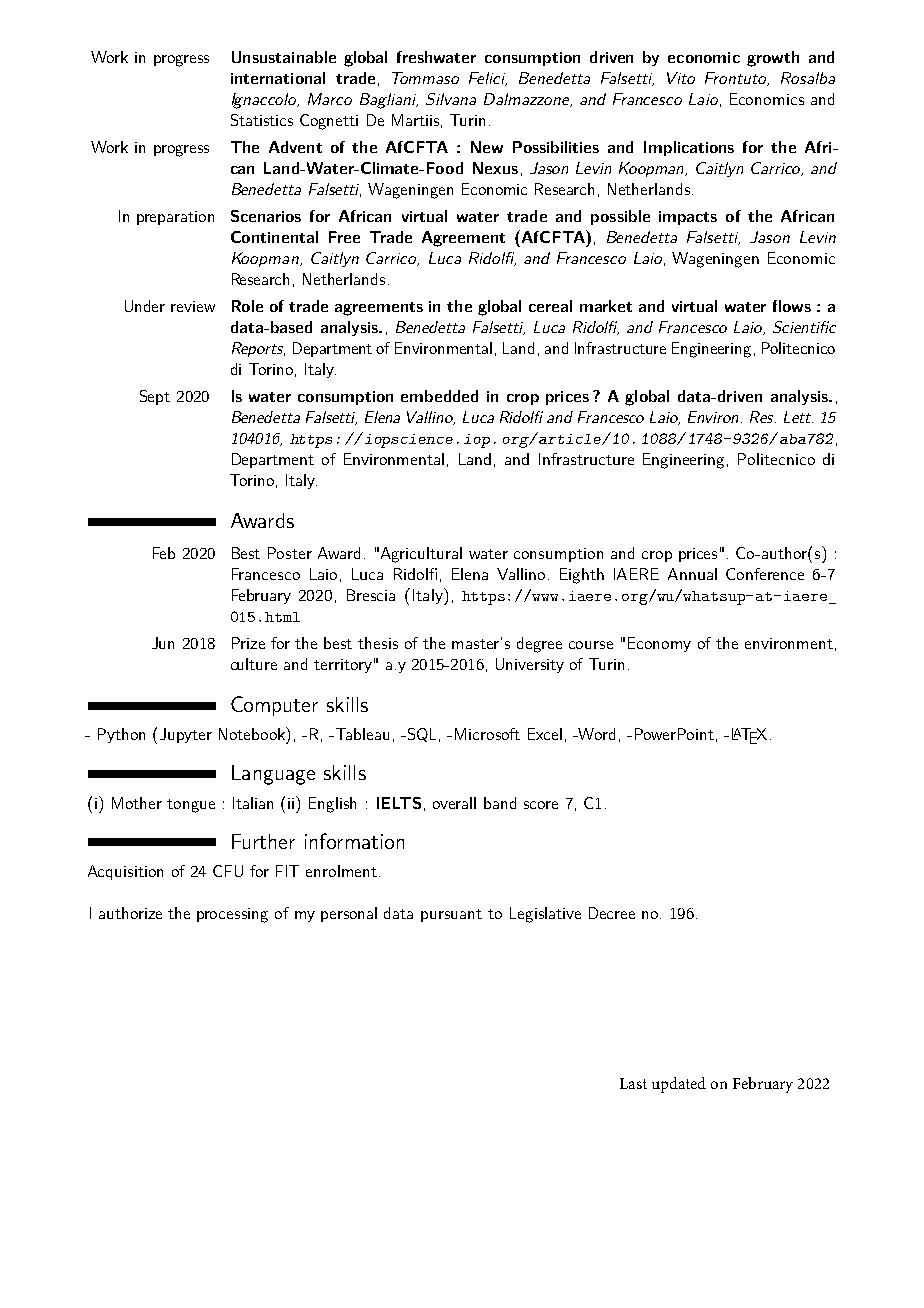 The height and width of the page is (1308, 924). What do you see at coordinates (232, 915) in the page?
I see `processing` at bounding box center [232, 915].
